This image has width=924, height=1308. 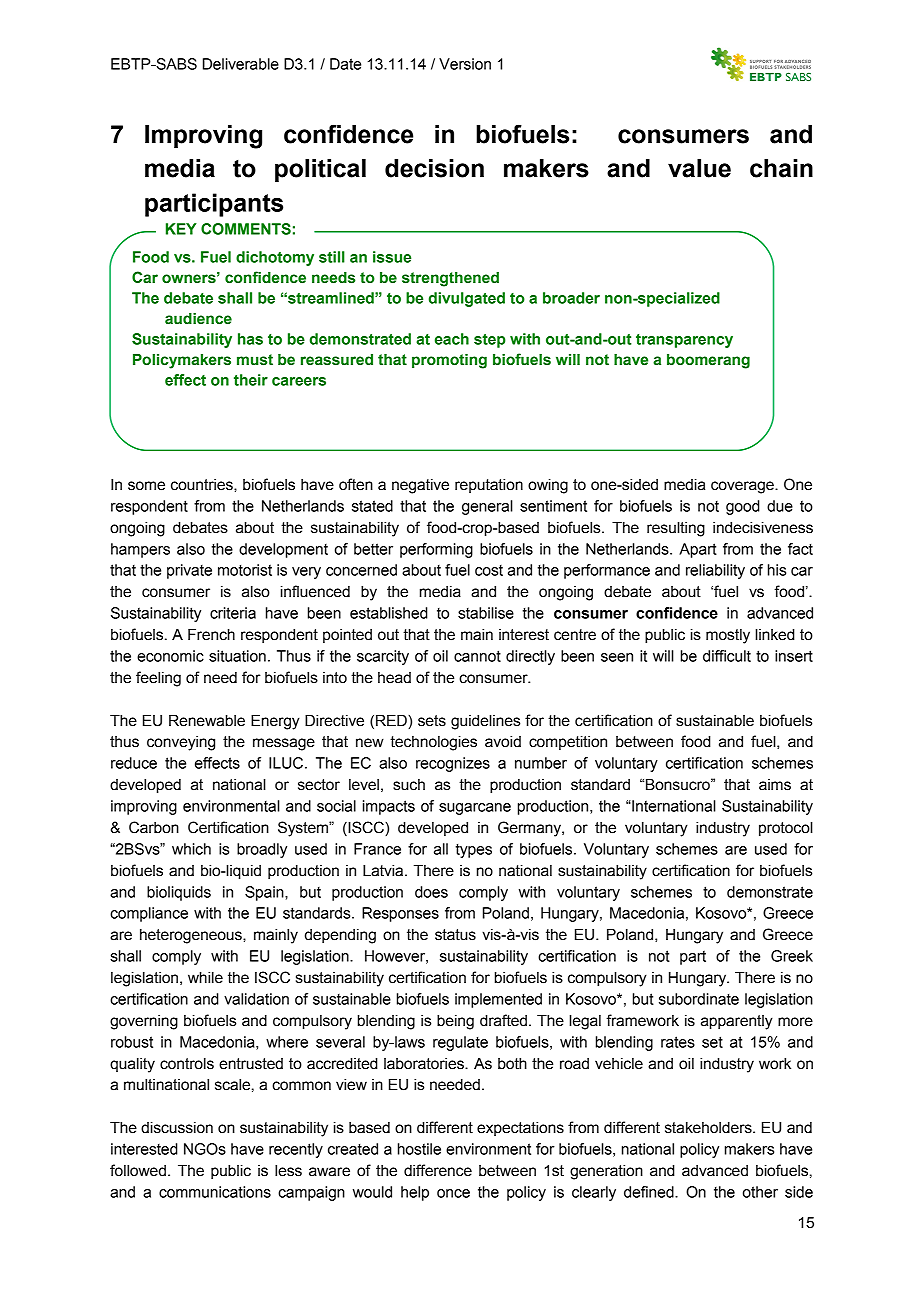 I want to click on must, so click(x=255, y=360).
